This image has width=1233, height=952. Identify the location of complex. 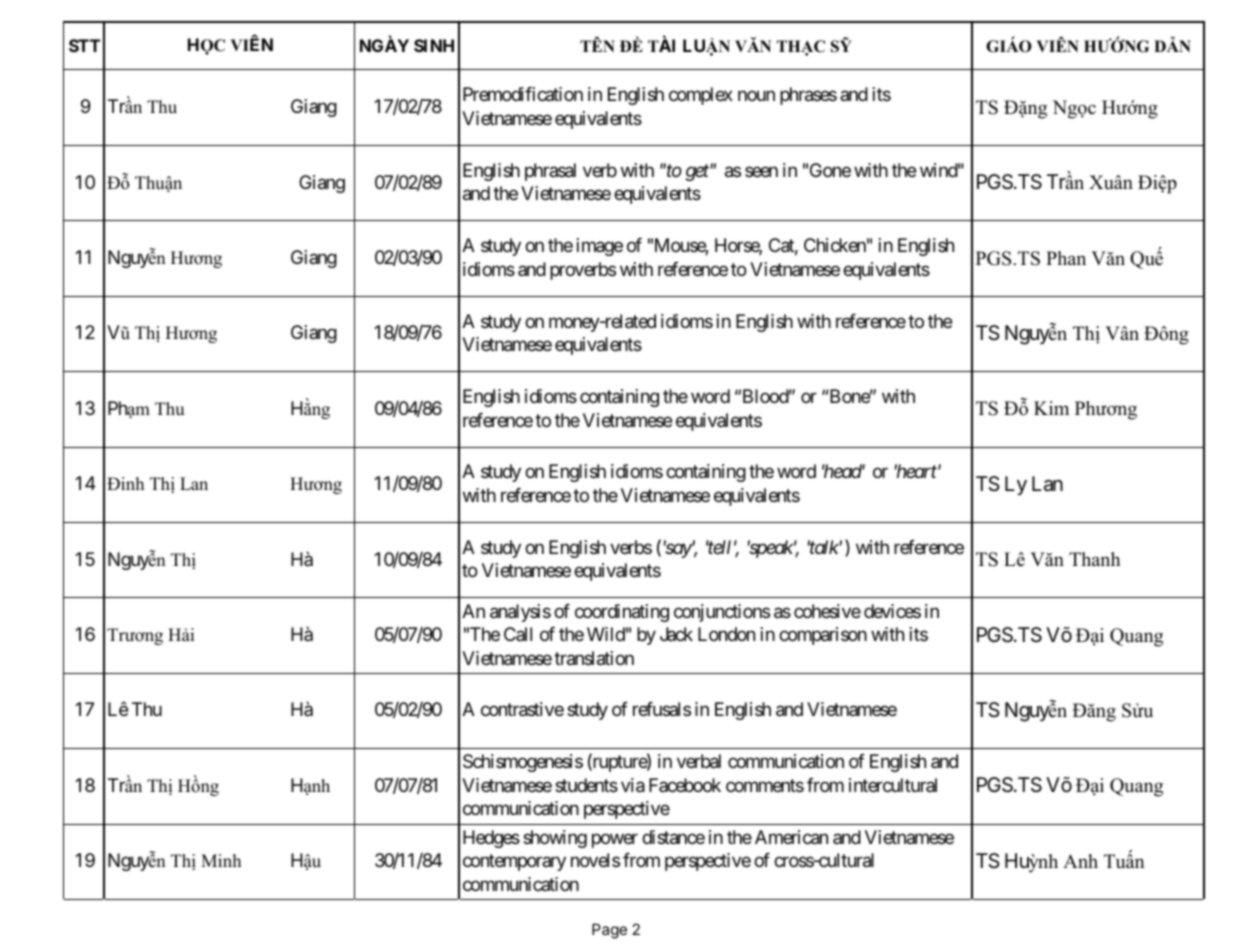
(701, 96).
